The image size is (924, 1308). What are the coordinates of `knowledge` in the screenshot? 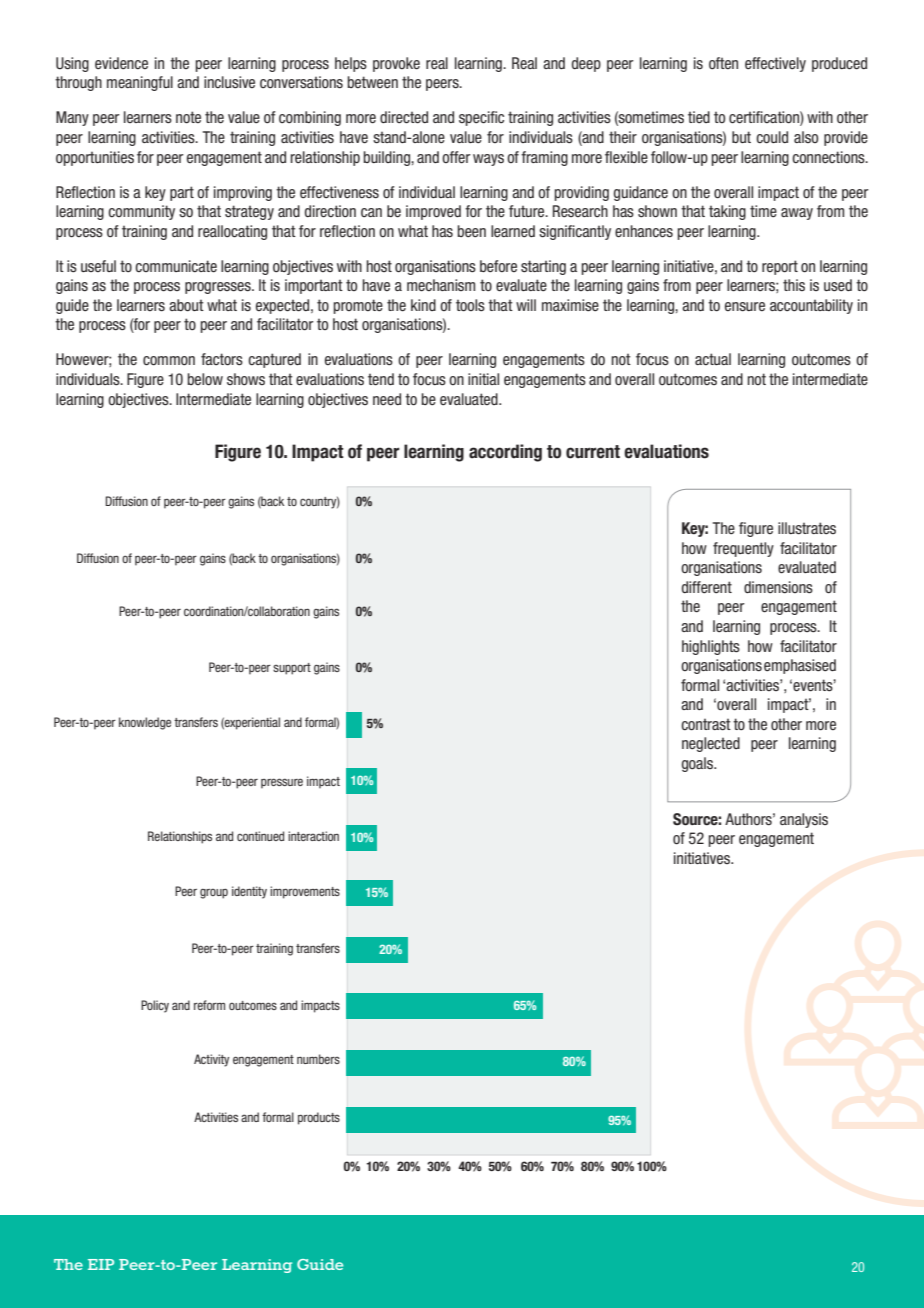 It's located at (145, 723).
